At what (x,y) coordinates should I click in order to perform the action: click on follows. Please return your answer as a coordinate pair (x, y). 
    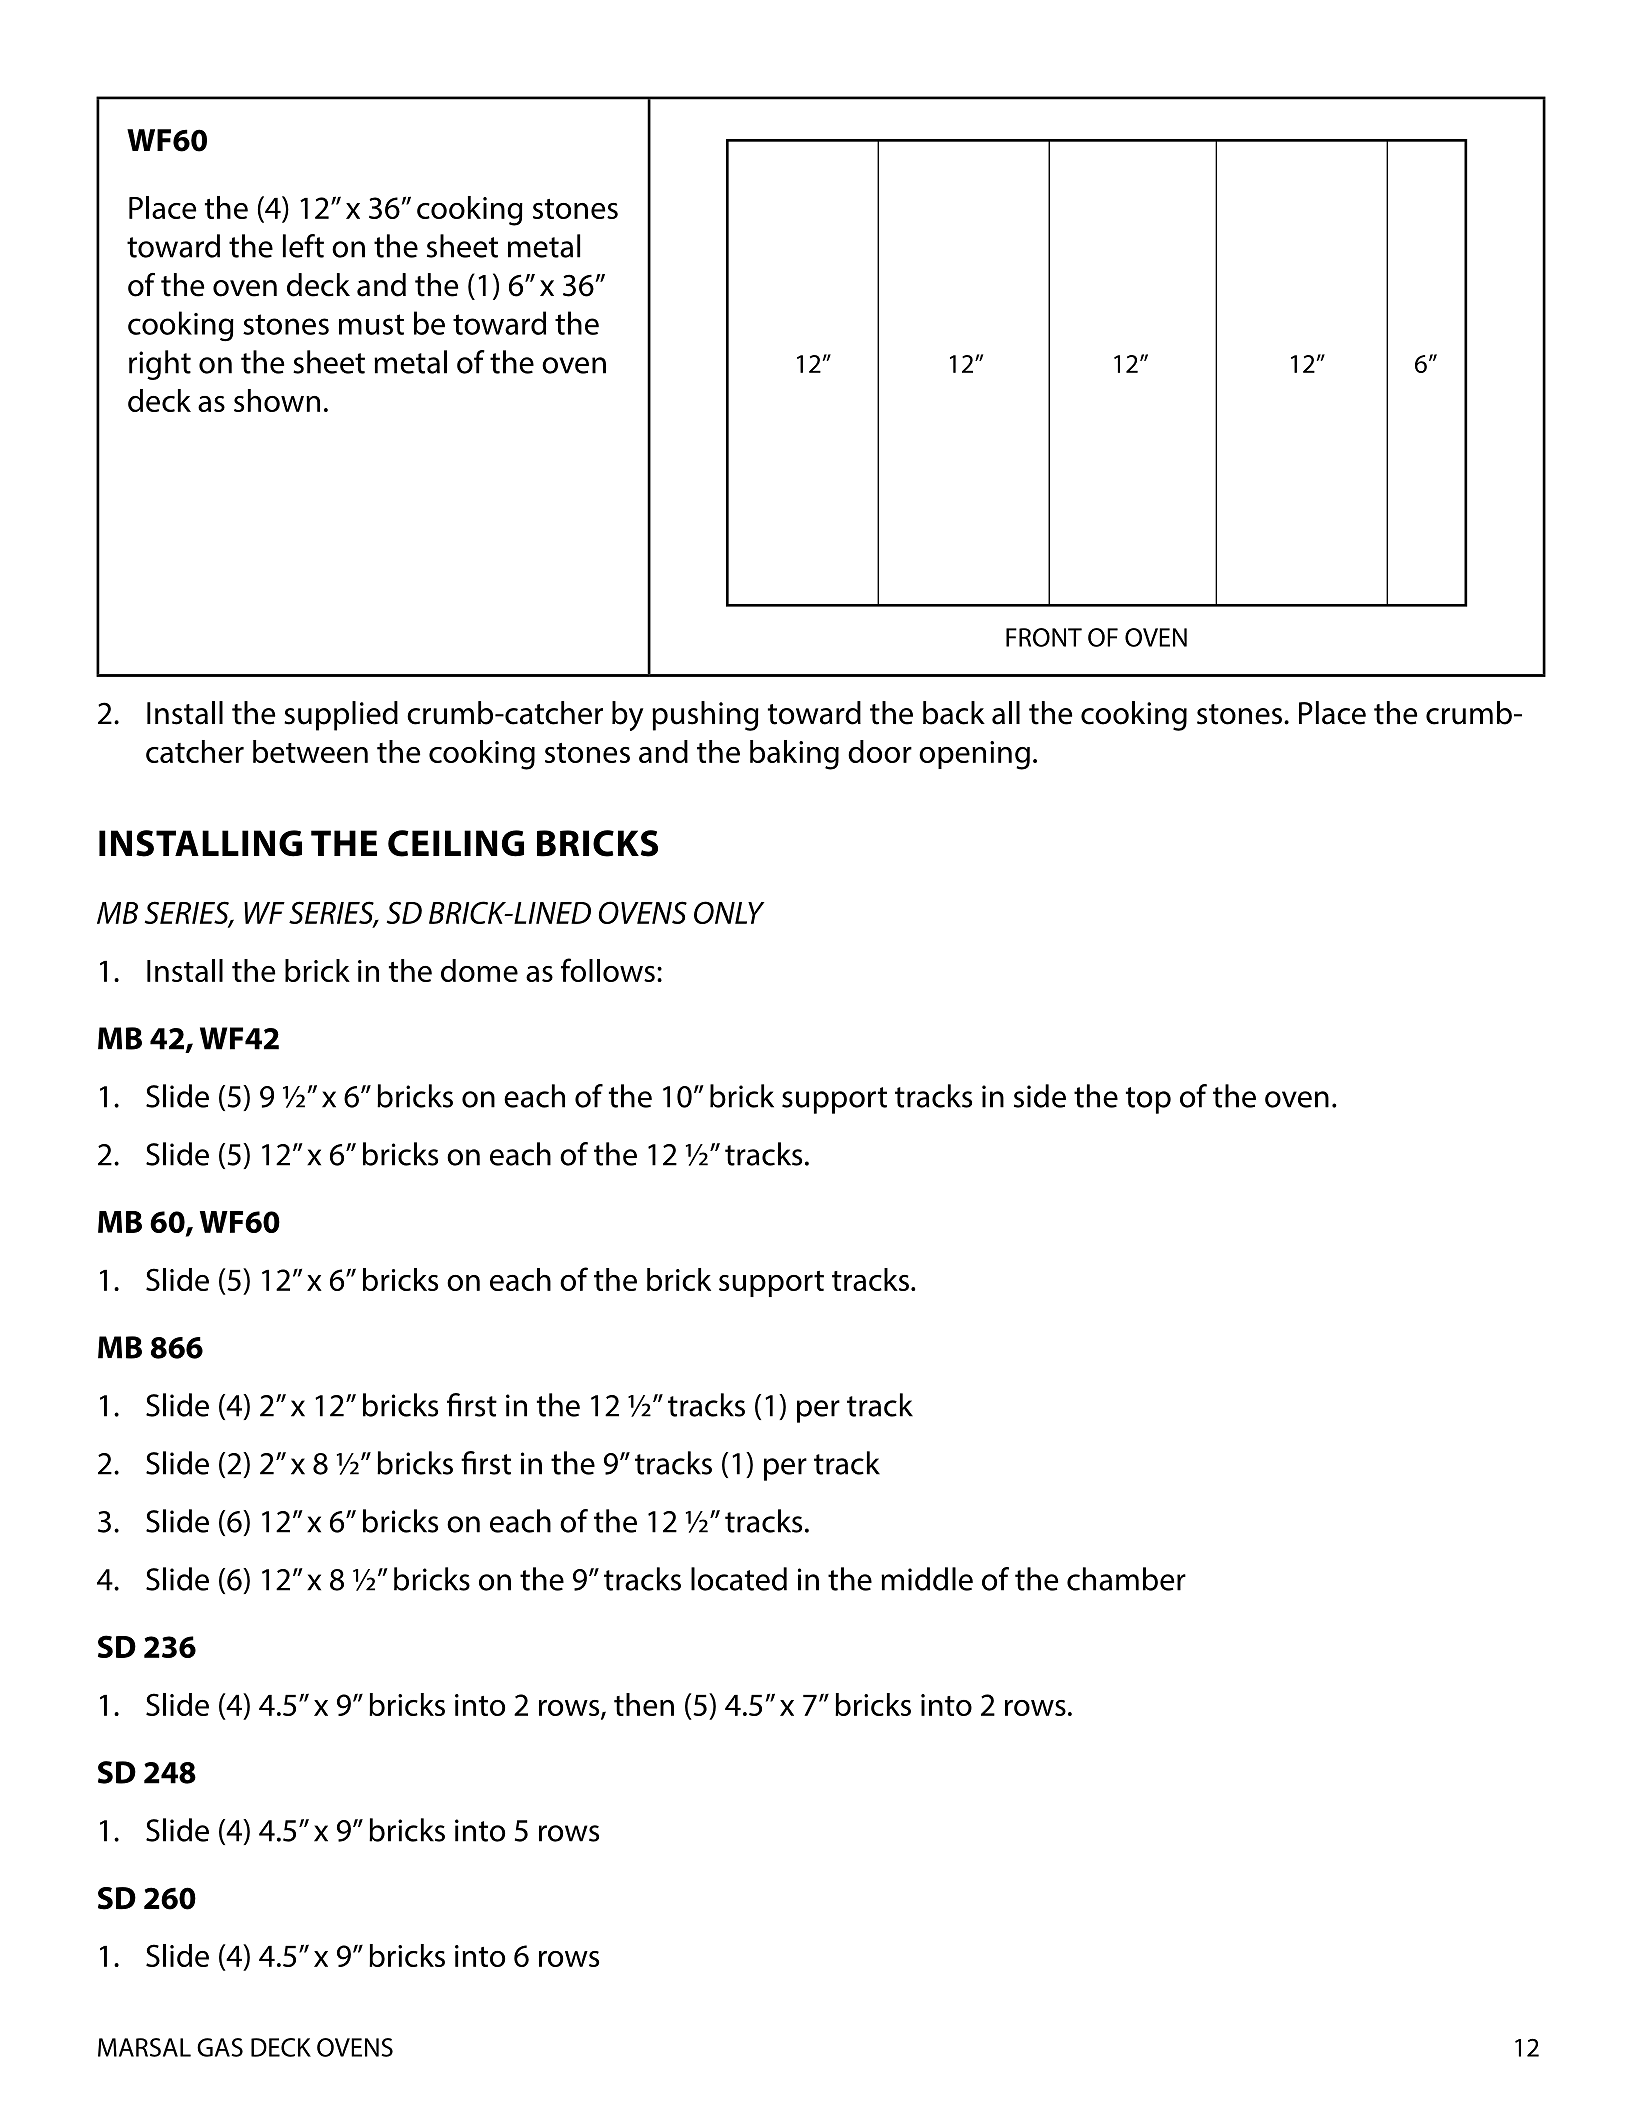
    Looking at the image, I should click on (608, 970).
